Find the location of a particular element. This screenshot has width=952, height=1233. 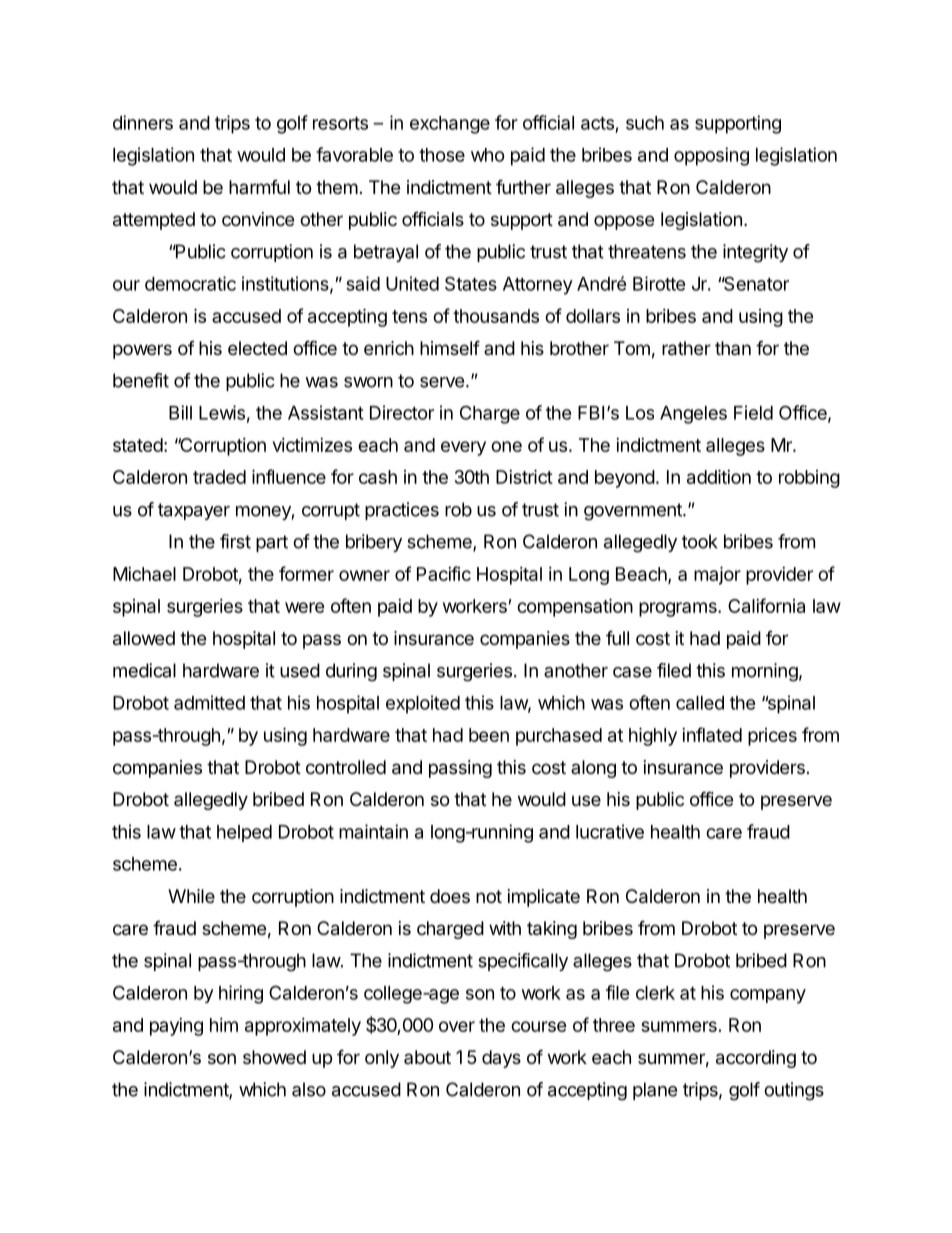

who is located at coordinates (488, 155).
